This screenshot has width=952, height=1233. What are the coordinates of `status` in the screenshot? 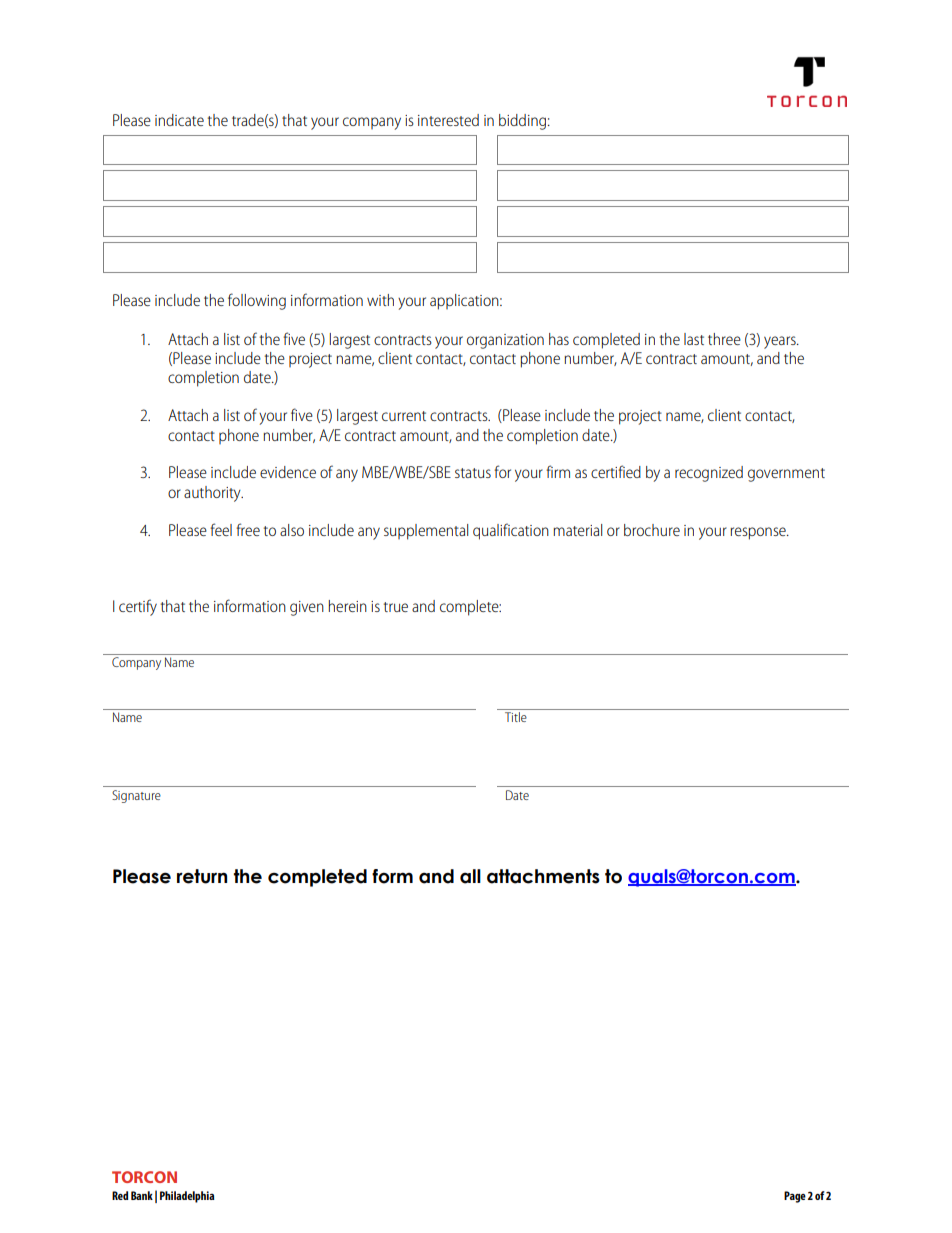 It's located at (473, 473).
